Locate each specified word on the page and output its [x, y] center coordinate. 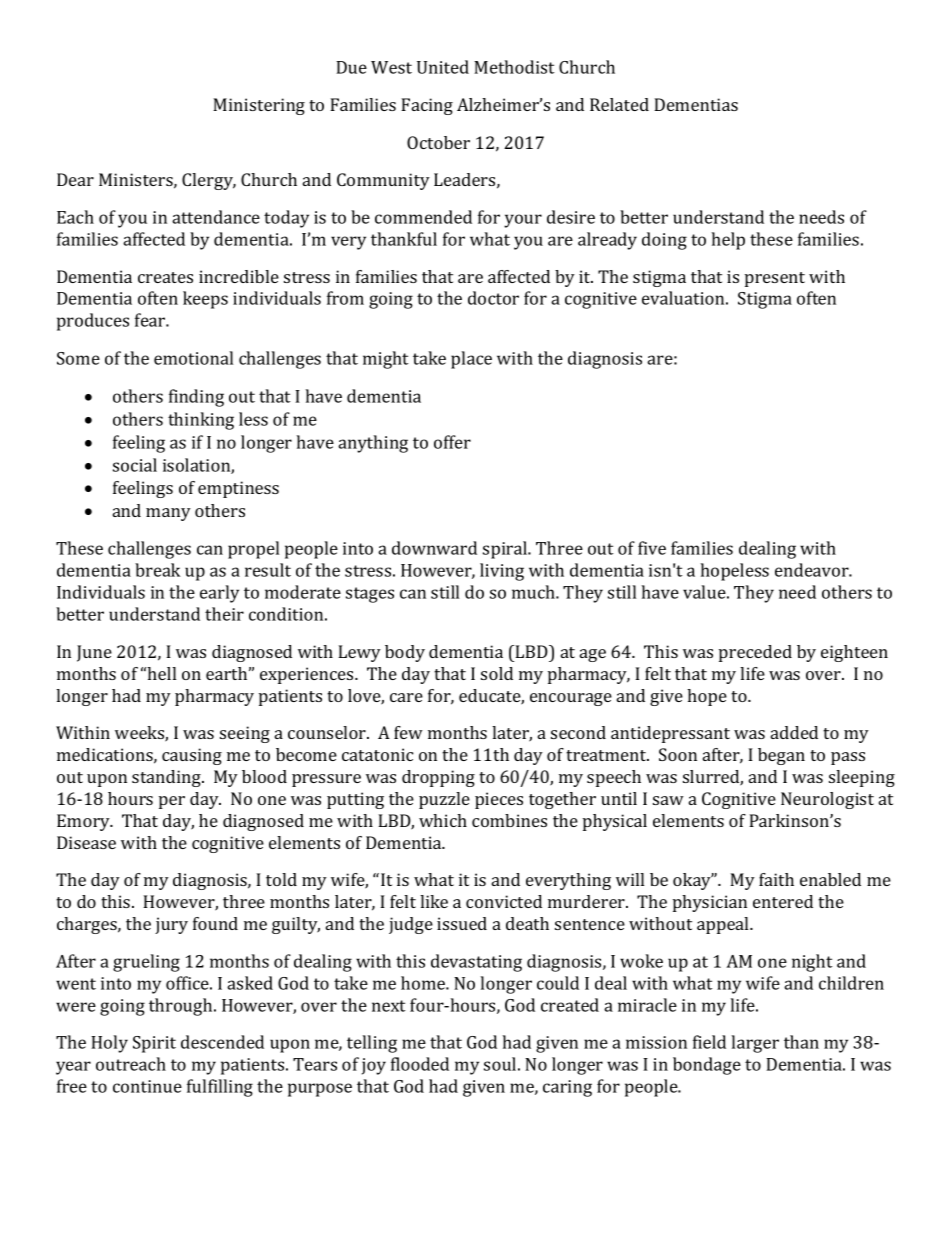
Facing [427, 106]
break [157, 570]
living [502, 572]
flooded [420, 1064]
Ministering [259, 106]
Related [619, 104]
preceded [755, 653]
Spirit [154, 1044]
